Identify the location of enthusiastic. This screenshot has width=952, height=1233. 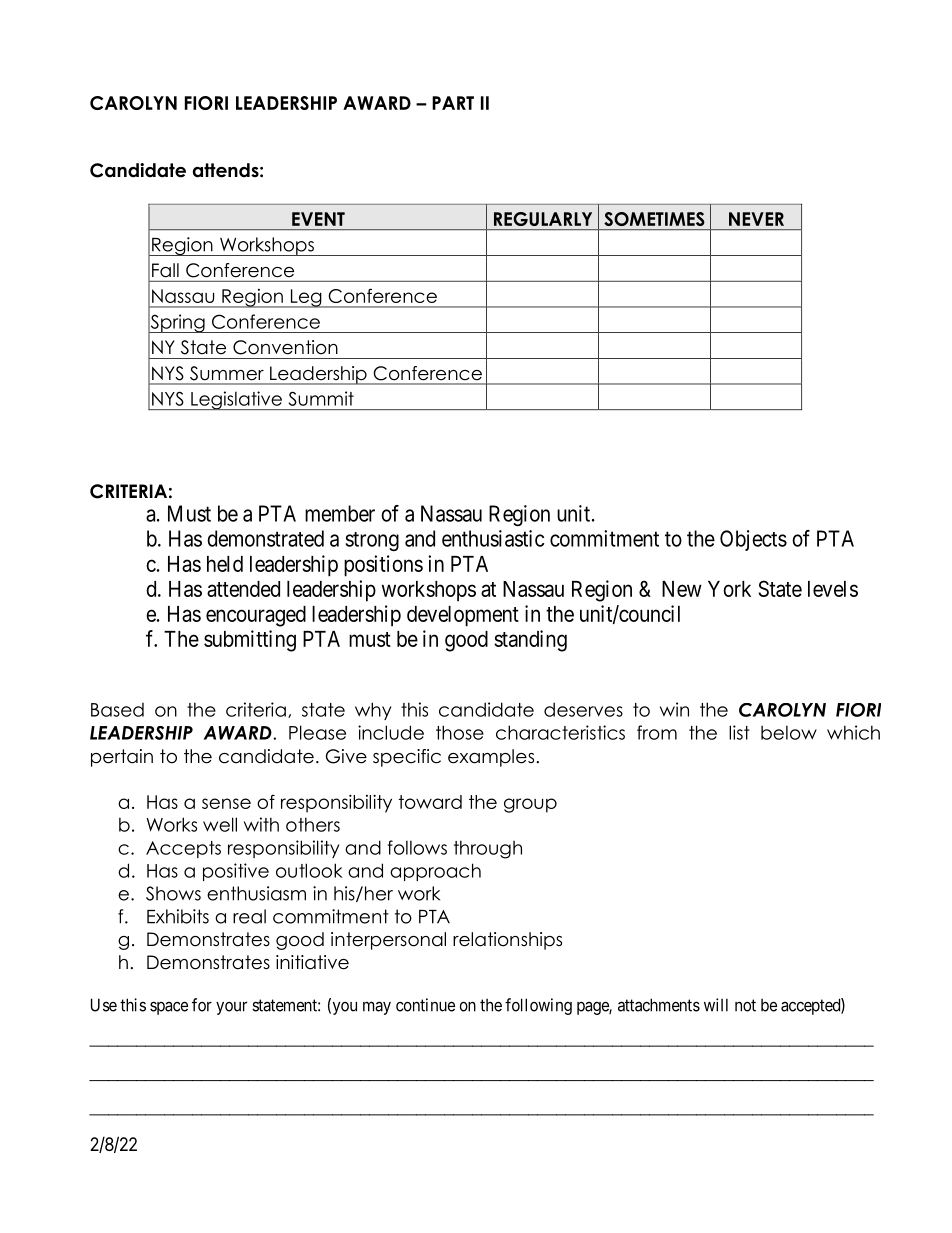
(493, 538).
